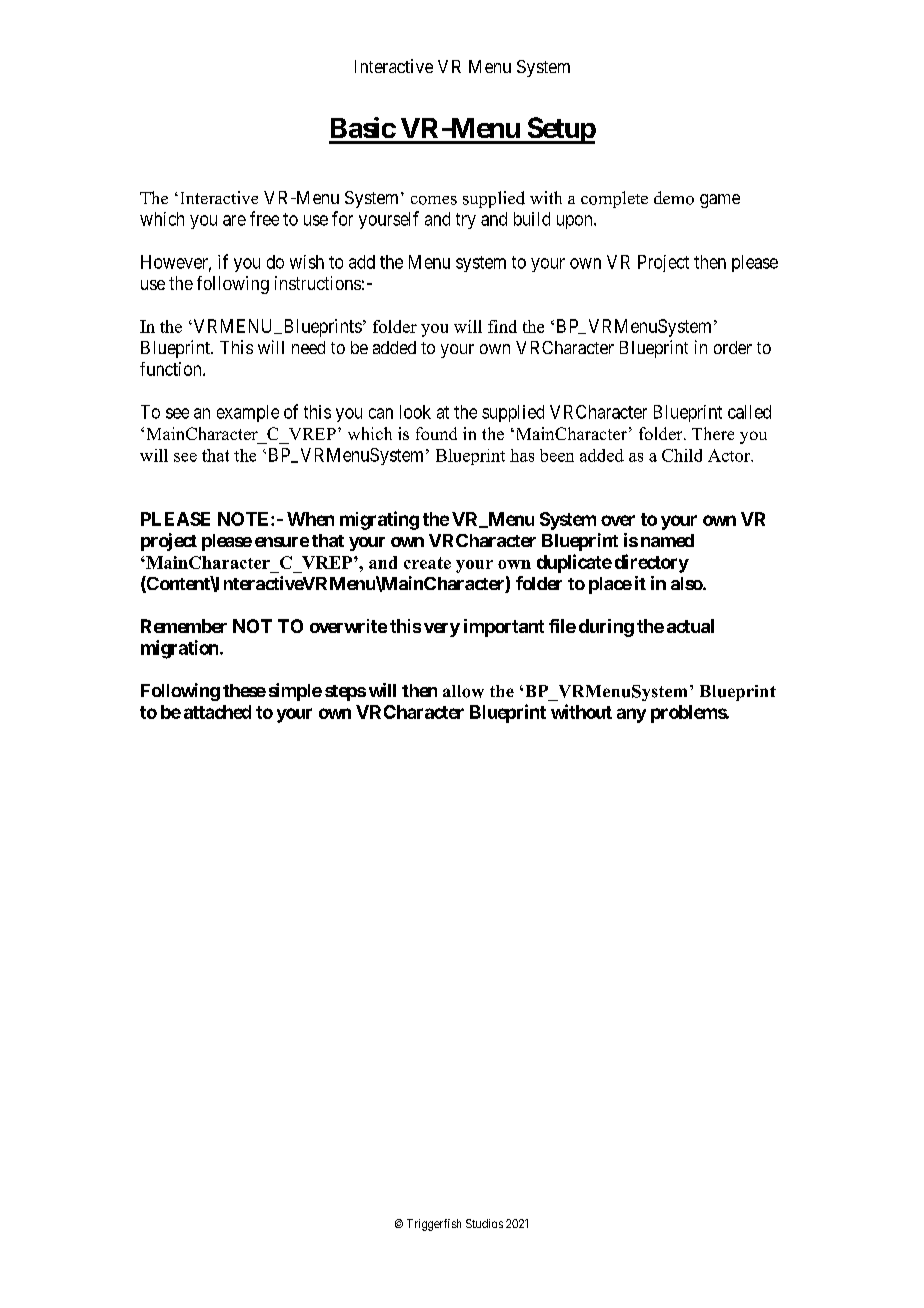 The width and height of the image is (924, 1308). I want to click on demo, so click(674, 198).
